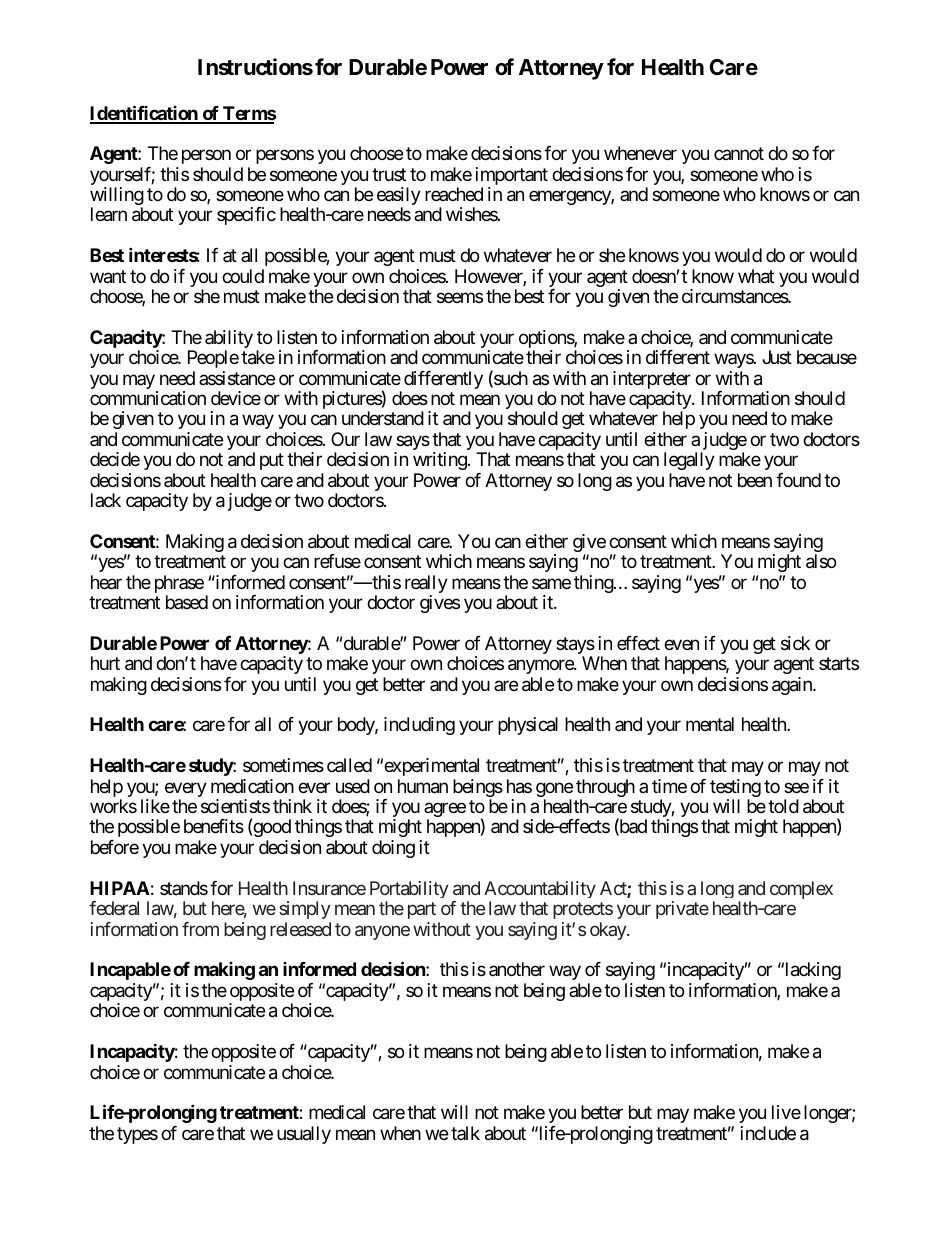  I want to click on Identification, so click(145, 114).
